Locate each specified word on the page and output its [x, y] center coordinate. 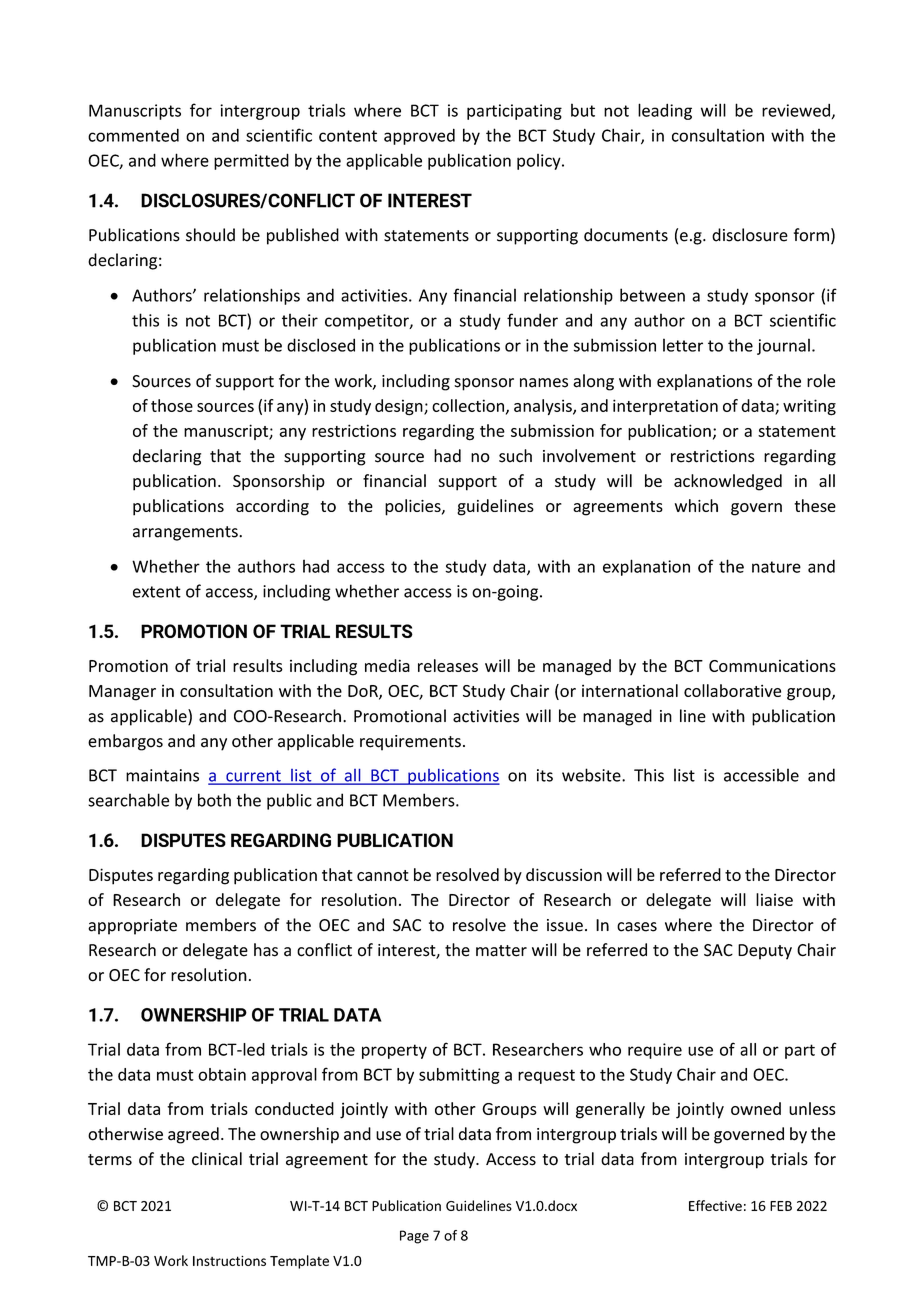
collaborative [732, 690]
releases [448, 665]
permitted [251, 161]
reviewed [796, 110]
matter [501, 951]
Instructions [229, 1261]
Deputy [765, 952]
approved [419, 136]
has [266, 950]
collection [469, 406]
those [172, 405]
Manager [122, 693]
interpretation [665, 407]
